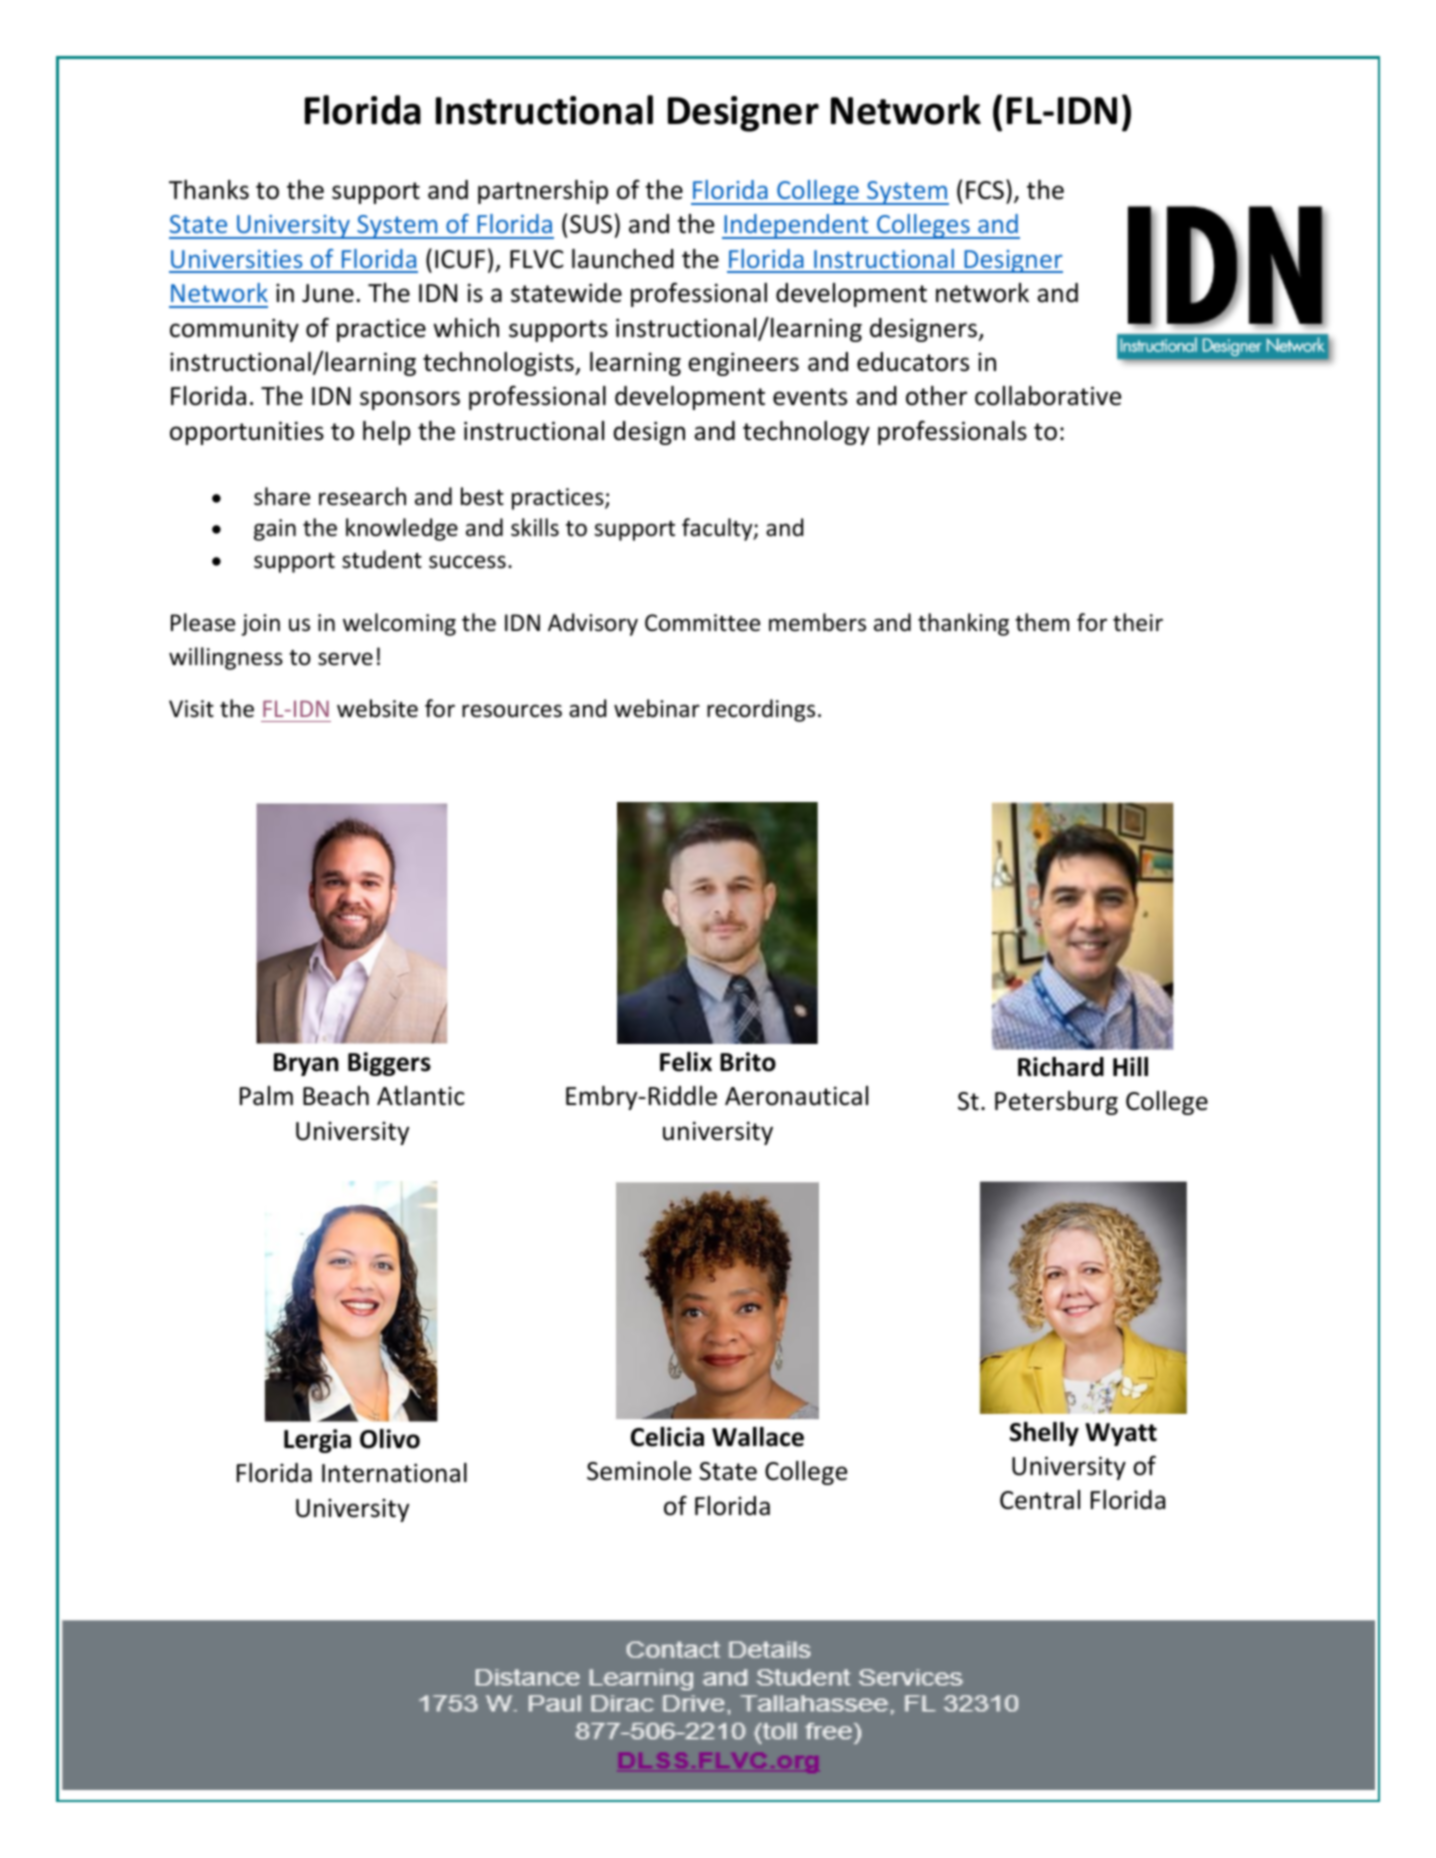 The image size is (1436, 1858). I want to click on June, so click(328, 293).
